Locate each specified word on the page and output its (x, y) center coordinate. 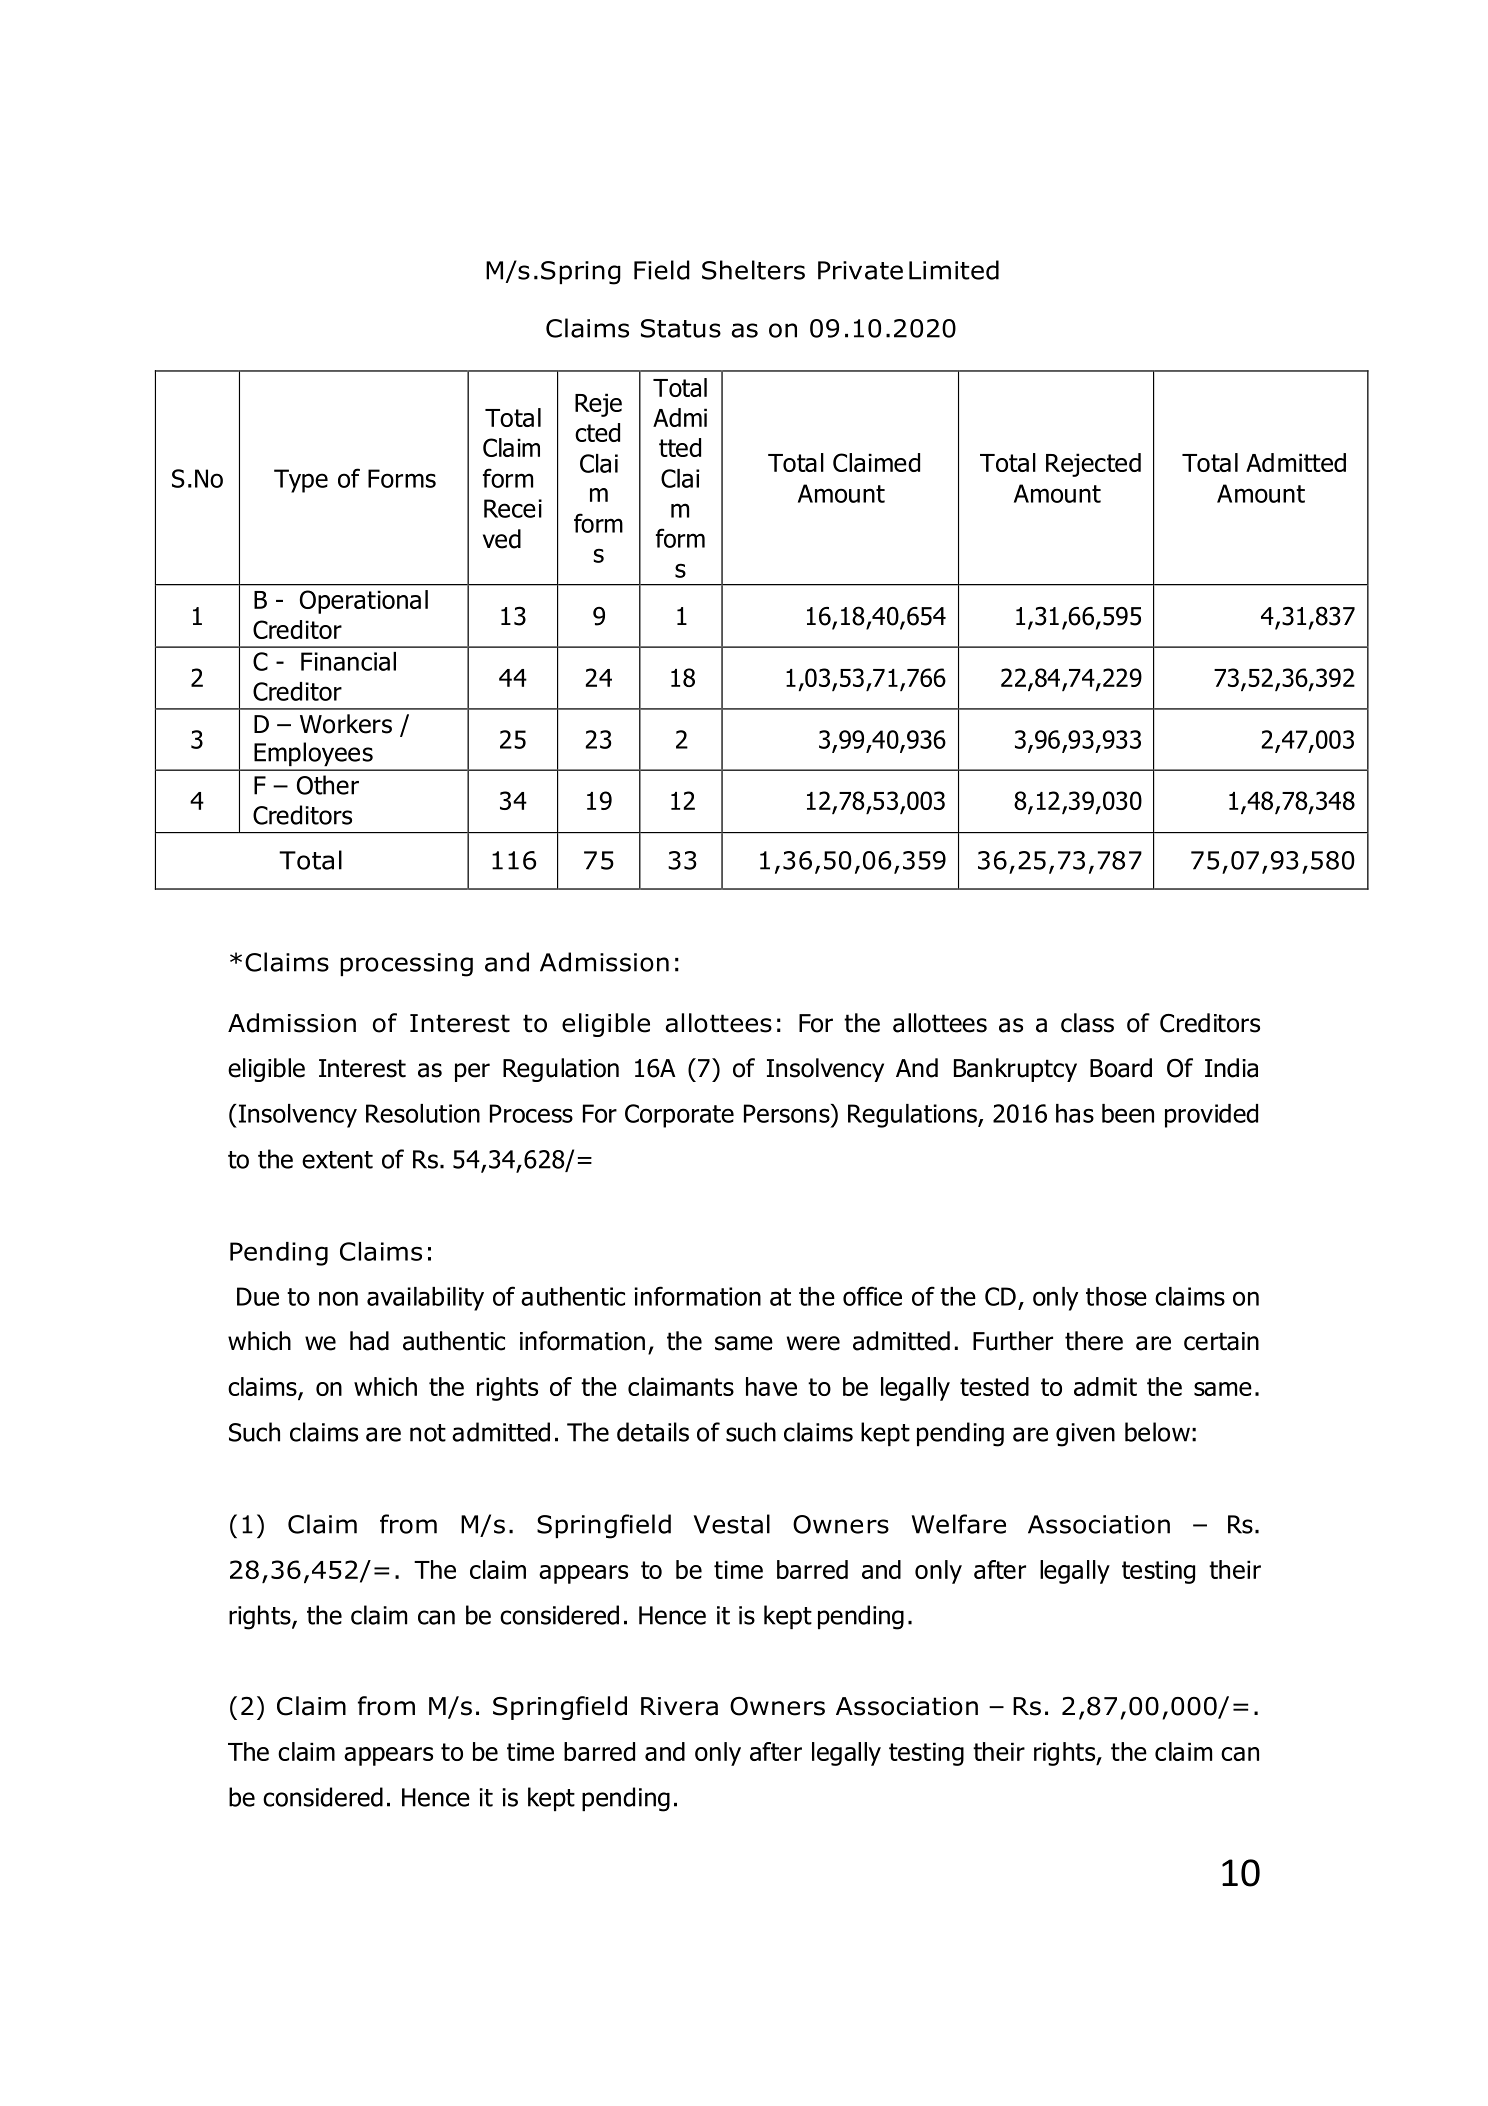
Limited (954, 270)
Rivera (679, 1706)
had (369, 1341)
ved (502, 539)
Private (860, 270)
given (1085, 1435)
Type (301, 481)
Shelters (753, 270)
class (1087, 1023)
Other (328, 785)
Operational (364, 602)
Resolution (423, 1113)
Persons (788, 1113)
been (1128, 1113)
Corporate (679, 1116)
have (771, 1386)
